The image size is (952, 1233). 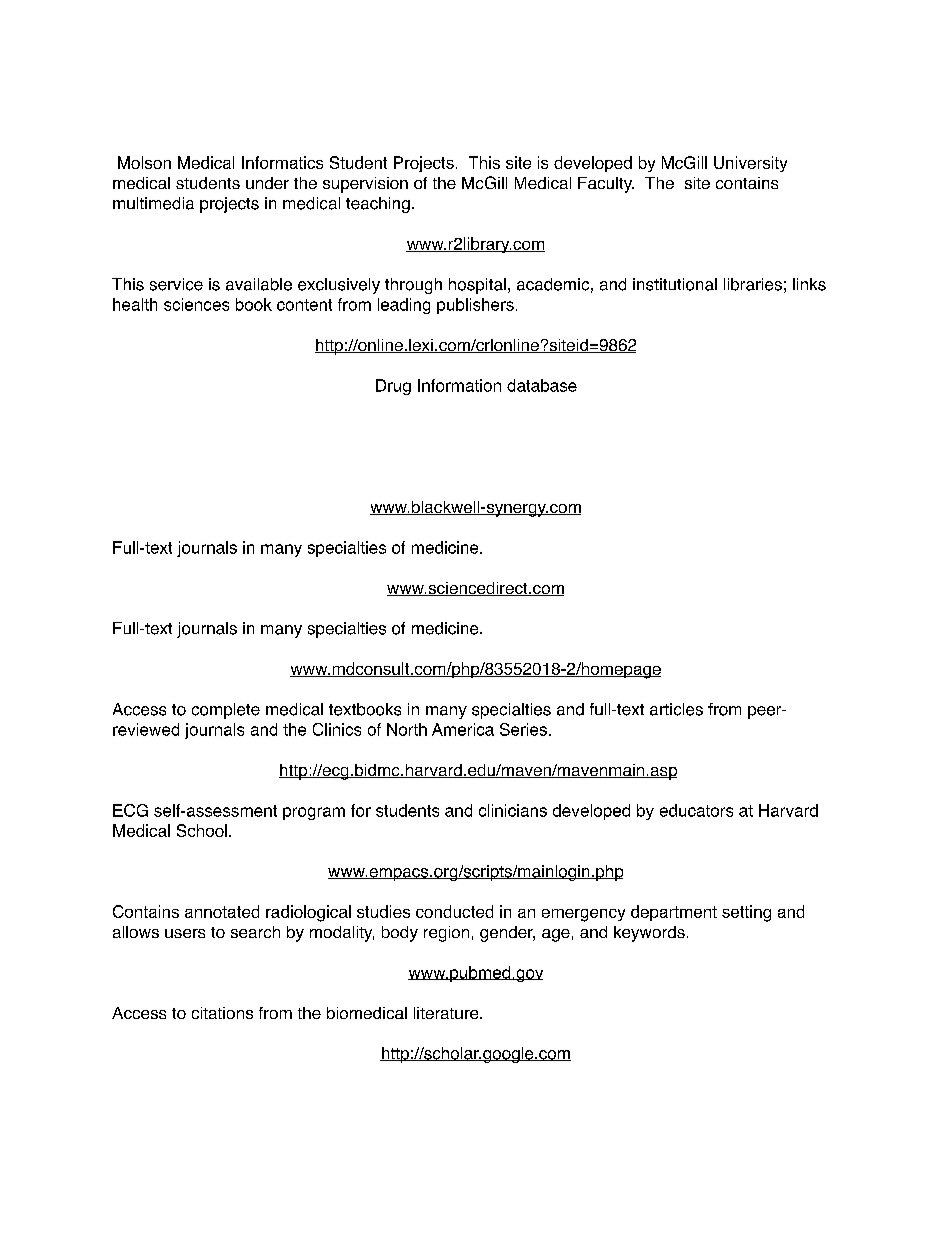 I want to click on articles, so click(x=676, y=709).
